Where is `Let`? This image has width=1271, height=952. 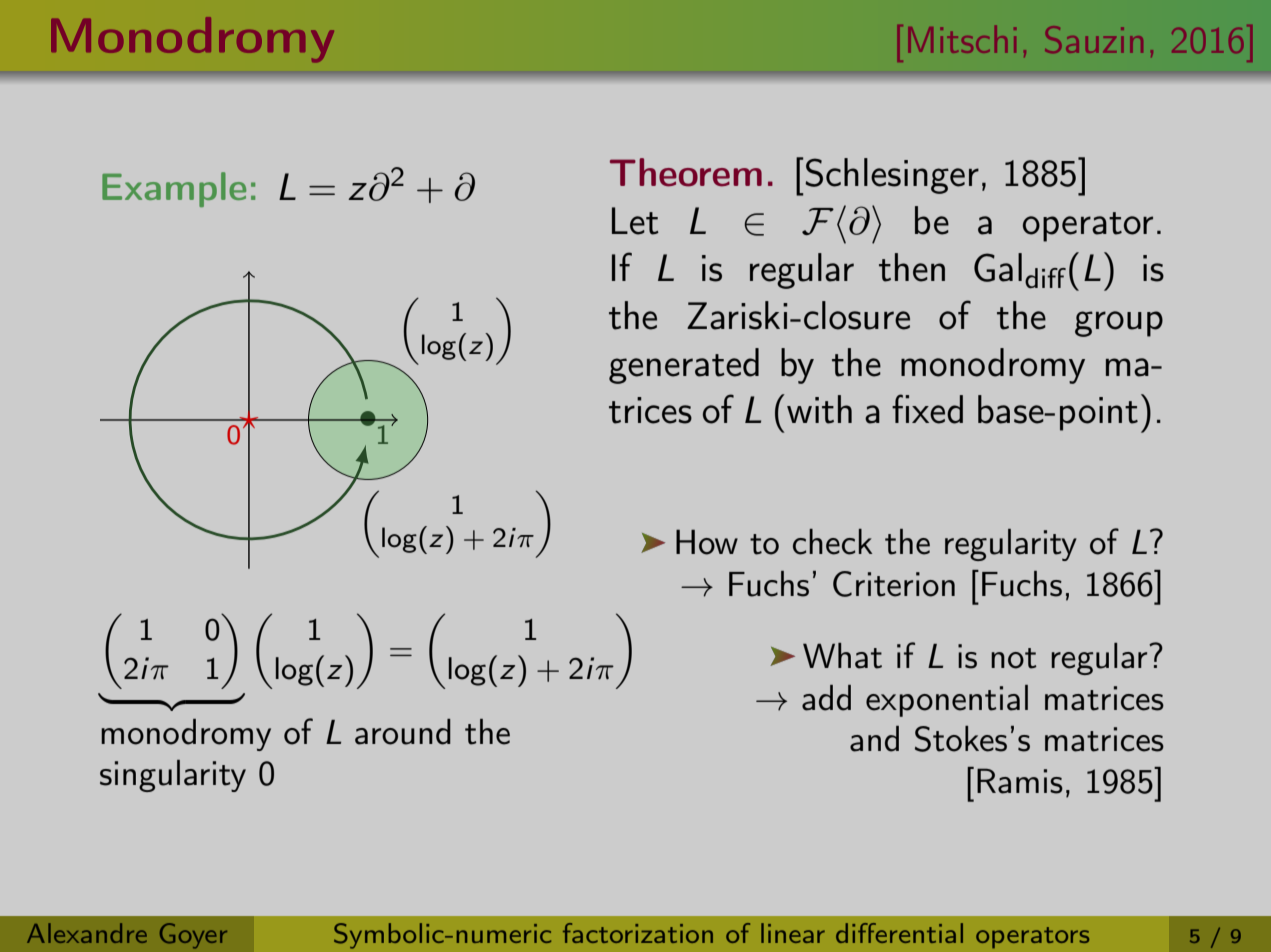
Let is located at coordinates (635, 221).
